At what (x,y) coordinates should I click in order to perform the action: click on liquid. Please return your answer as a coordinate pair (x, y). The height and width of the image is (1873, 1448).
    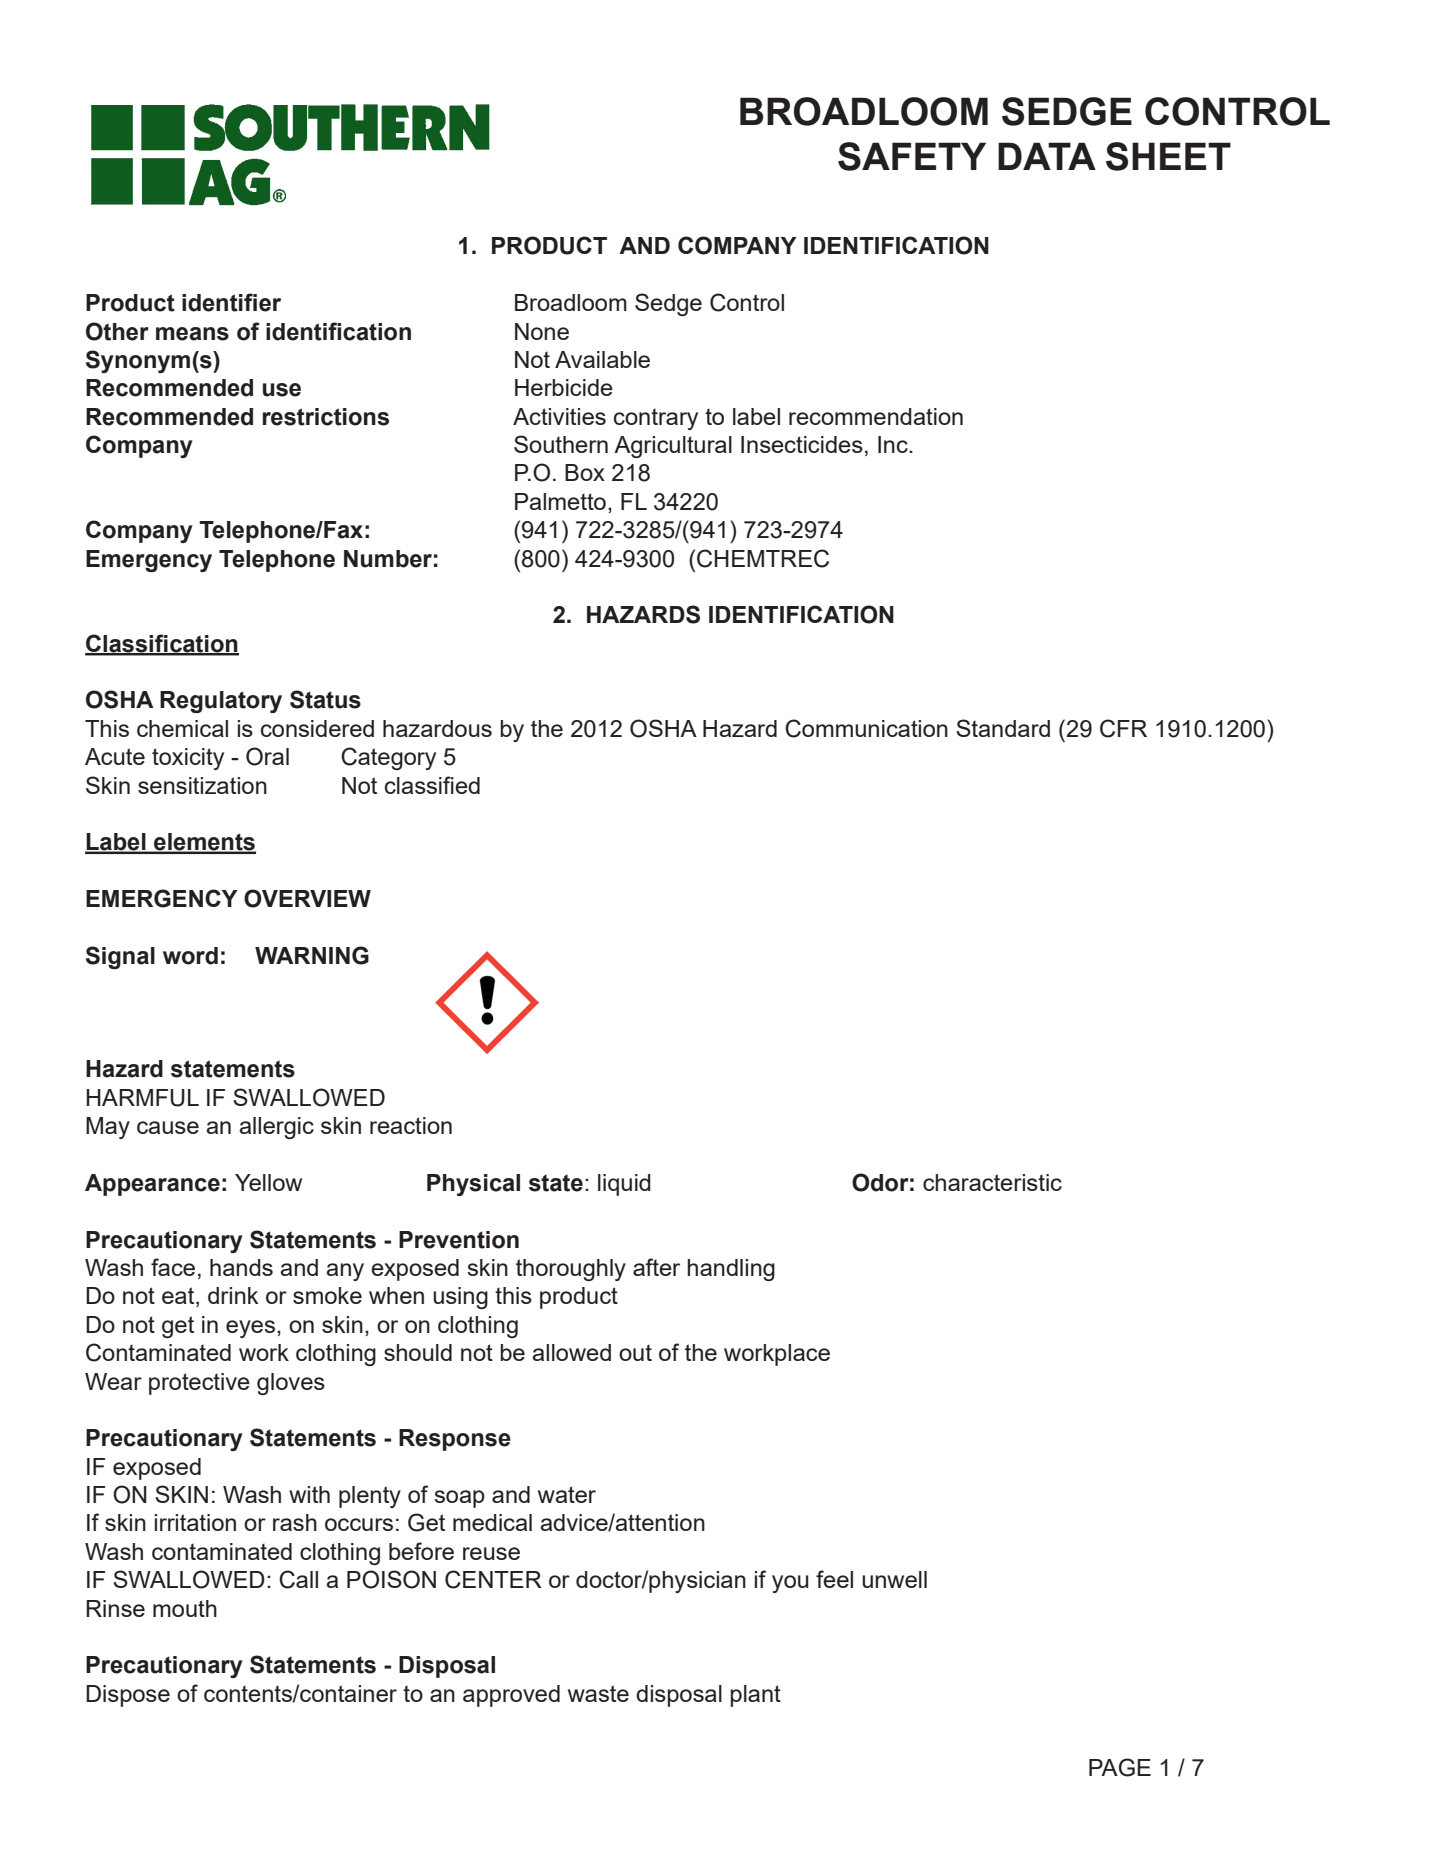
    Looking at the image, I should click on (624, 1185).
